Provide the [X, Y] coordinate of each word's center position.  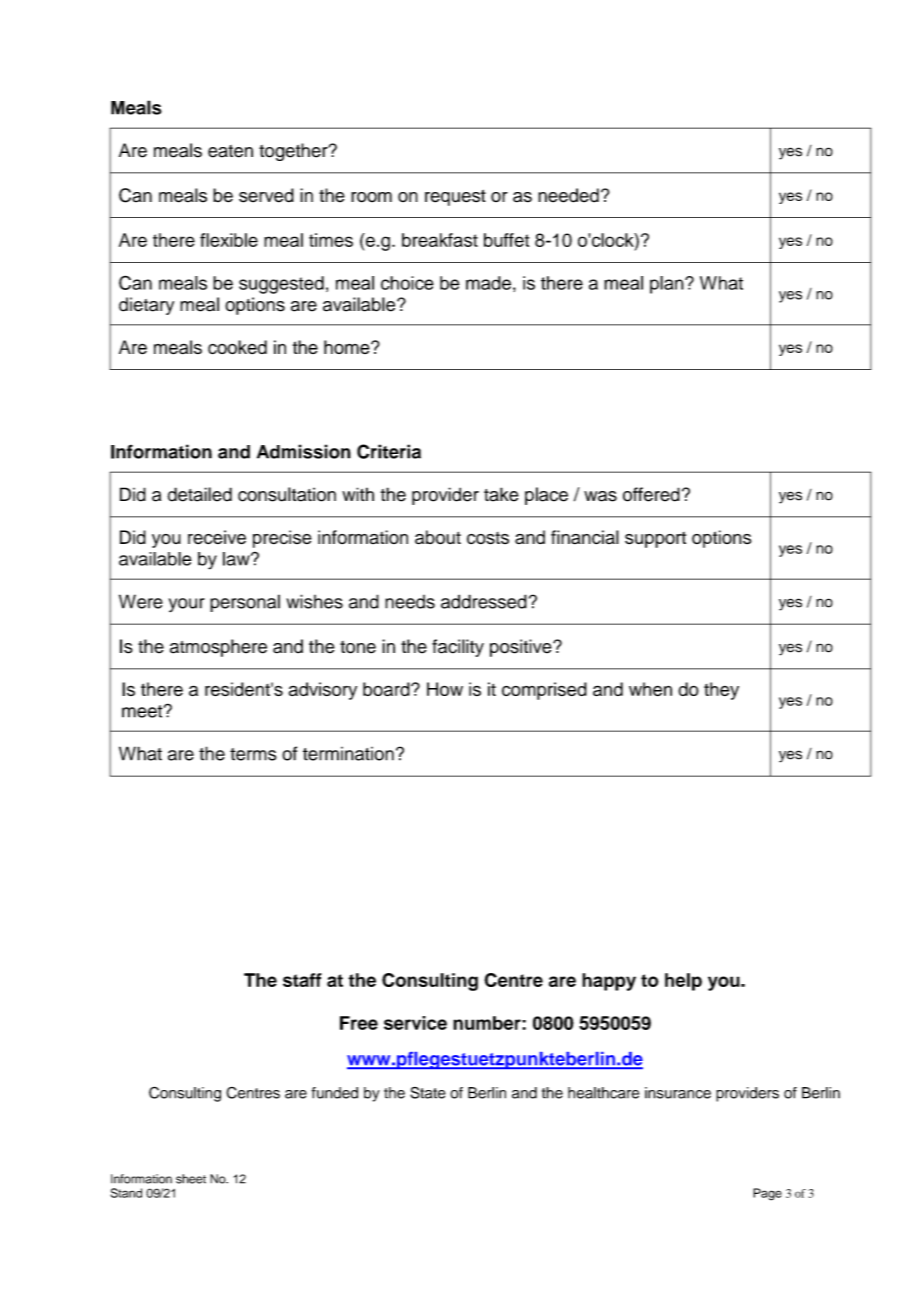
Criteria [389, 451]
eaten [230, 151]
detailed [200, 494]
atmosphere [218, 648]
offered [651, 494]
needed [568, 195]
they [721, 691]
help [683, 982]
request [455, 197]
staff [302, 980]
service [415, 1023]
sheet [191, 1179]
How [445, 689]
